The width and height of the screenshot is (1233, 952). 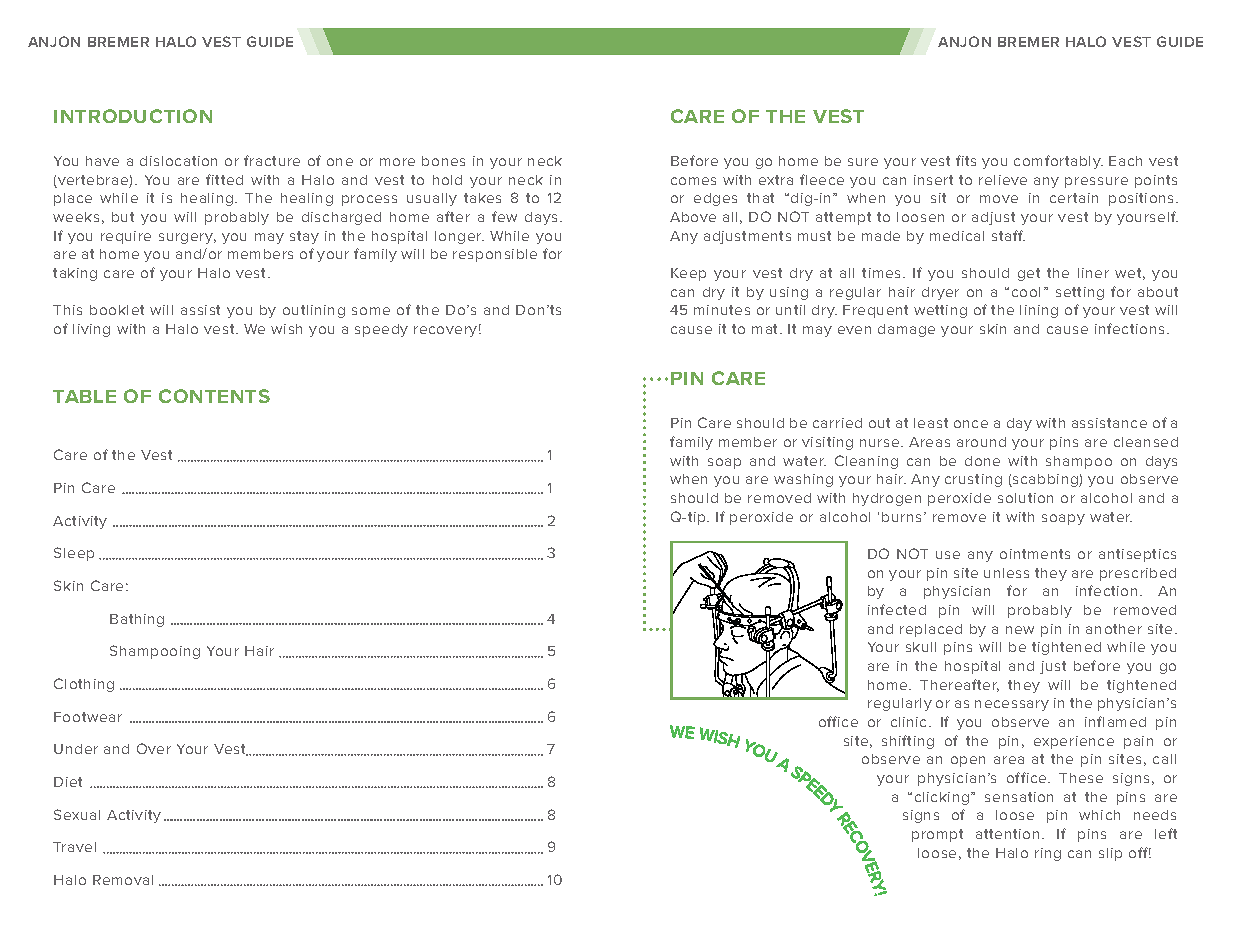 What do you see at coordinates (178, 161) in the screenshot?
I see `dislocation` at bounding box center [178, 161].
